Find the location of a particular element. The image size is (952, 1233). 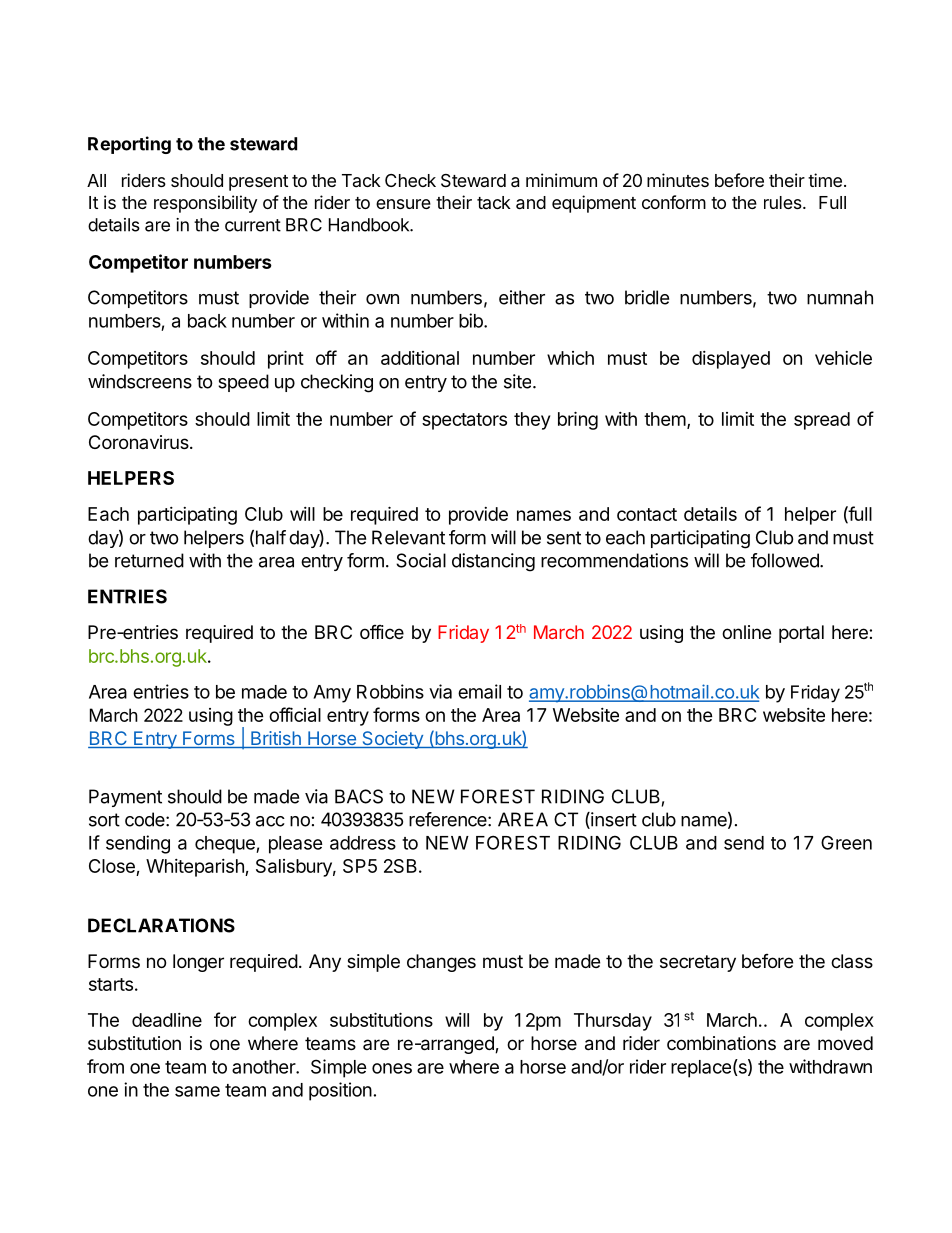

British is located at coordinates (276, 739).
